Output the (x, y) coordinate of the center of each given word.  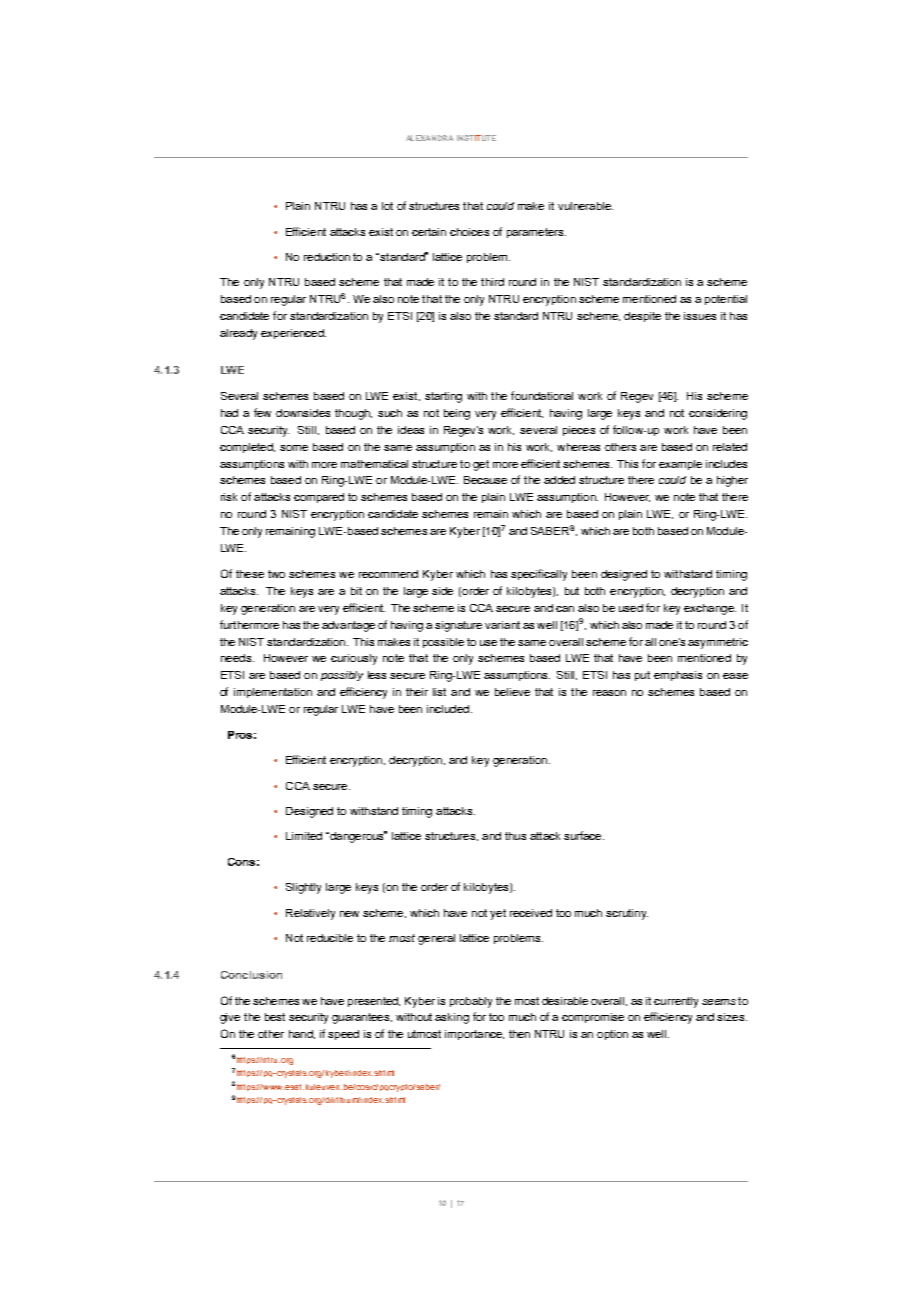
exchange (710, 609)
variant (502, 625)
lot (387, 206)
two (276, 574)
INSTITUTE (476, 138)
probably (471, 1002)
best (275, 1017)
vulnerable (585, 206)
